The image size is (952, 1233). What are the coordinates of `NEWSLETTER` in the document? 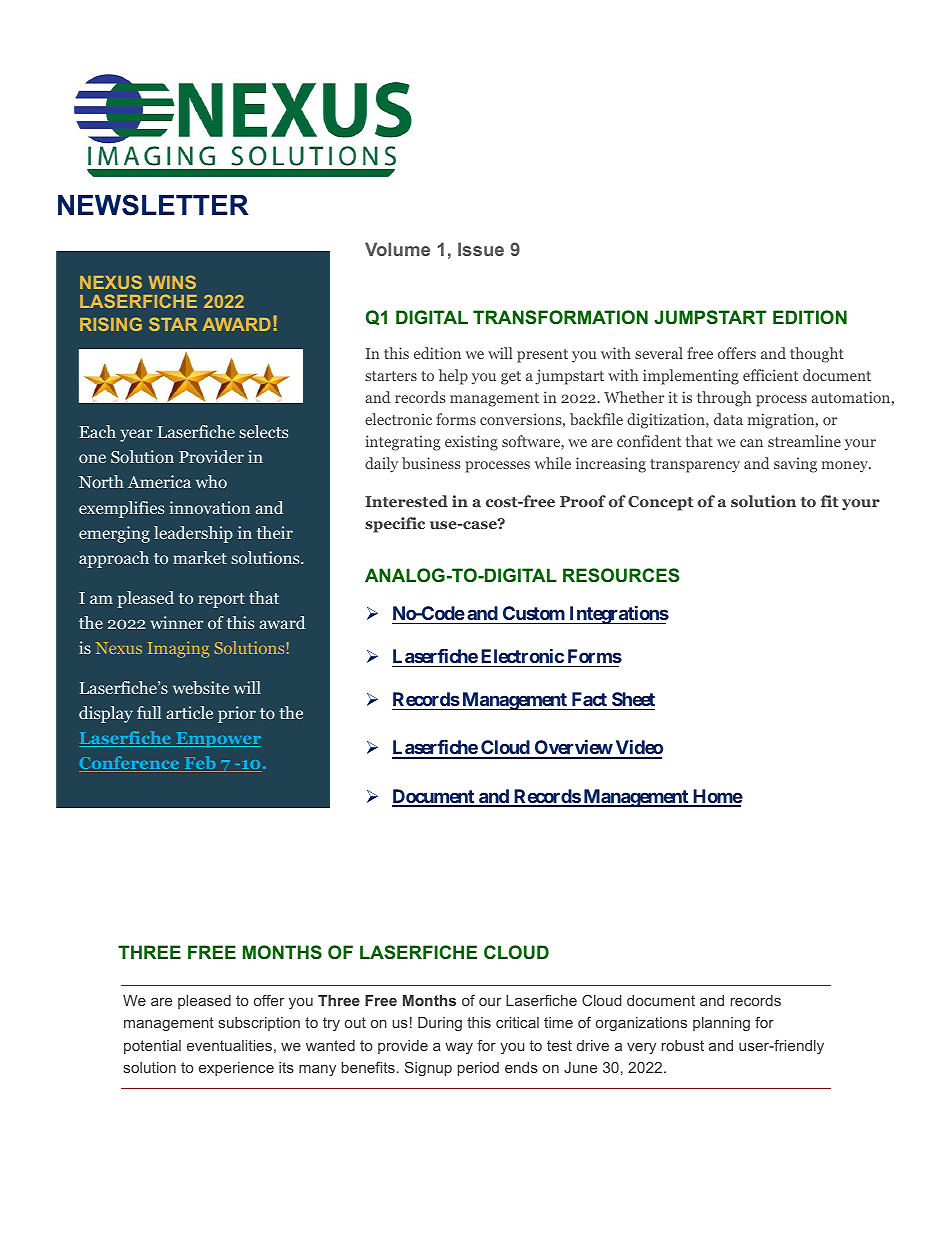 It's located at (153, 205).
